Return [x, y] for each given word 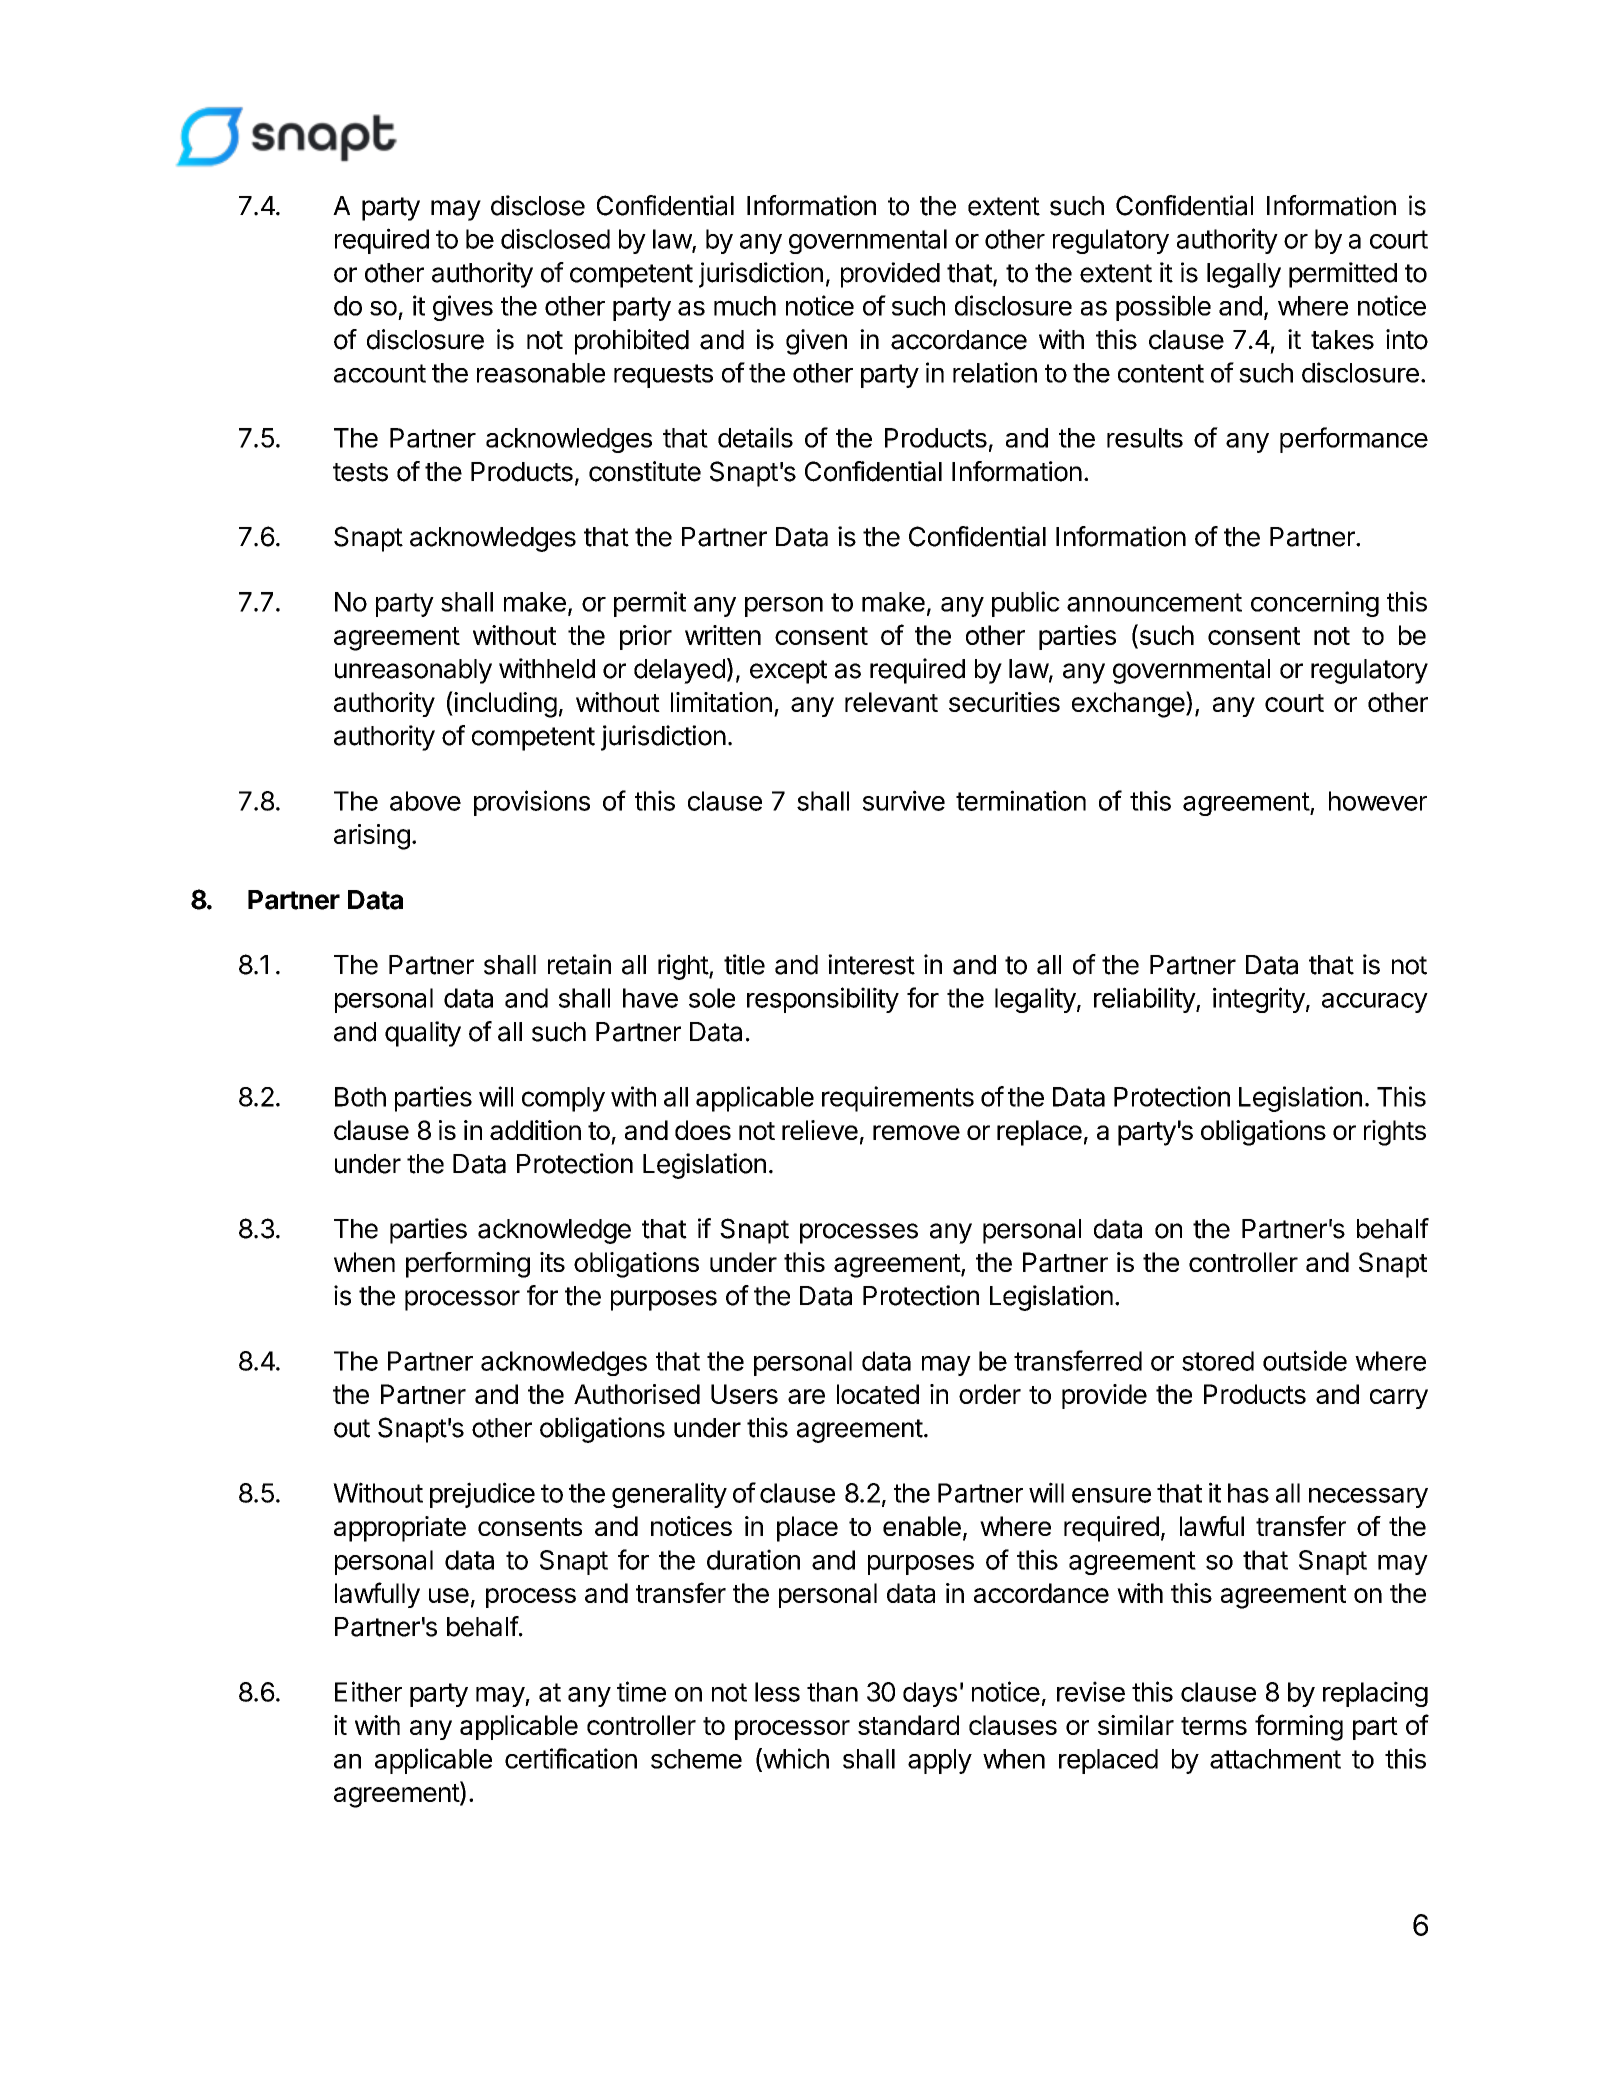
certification [571, 1758]
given [816, 342]
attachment [1275, 1759]
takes [1342, 340]
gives [463, 308]
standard [908, 1725]
